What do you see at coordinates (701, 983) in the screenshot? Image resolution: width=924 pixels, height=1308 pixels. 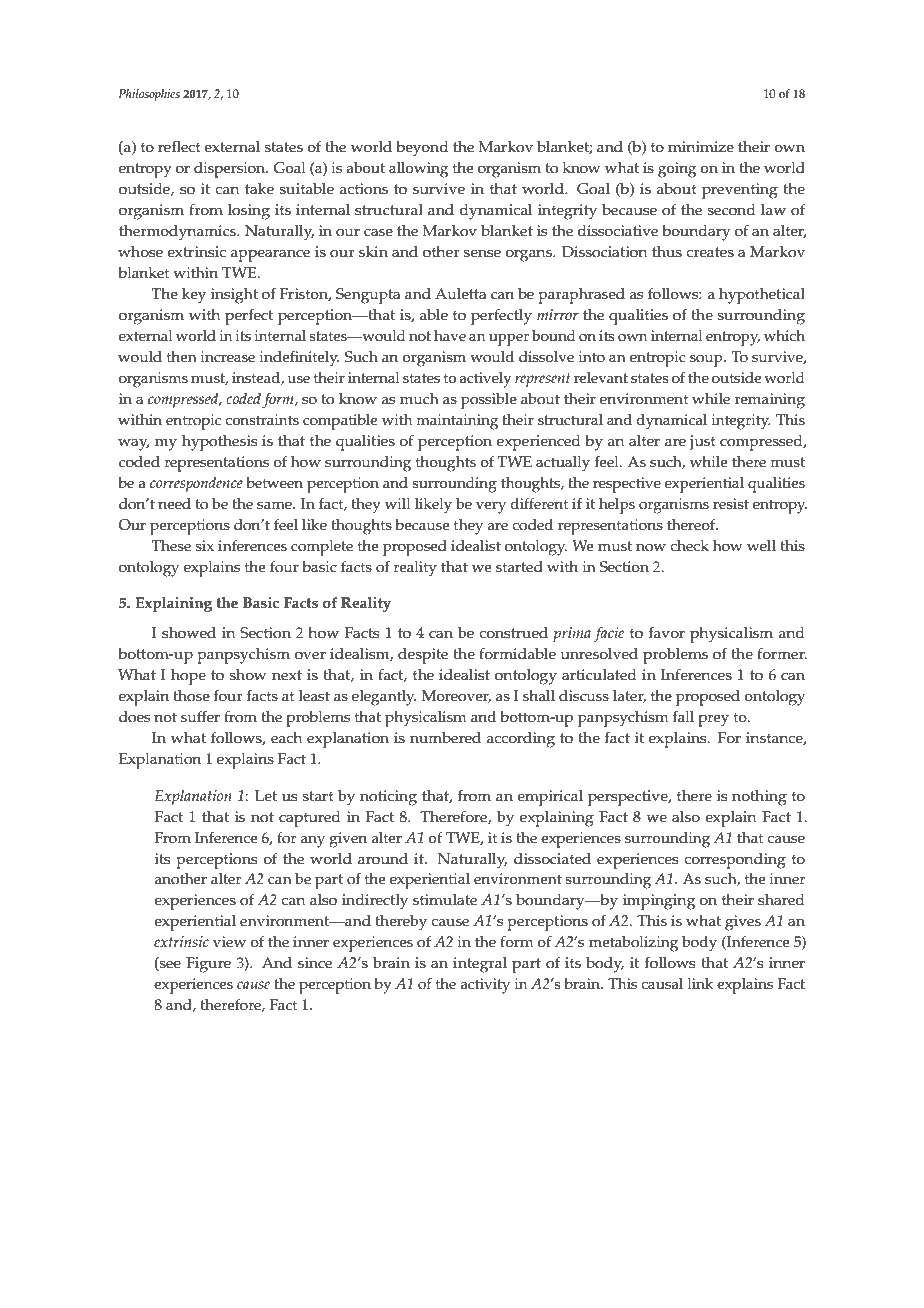 I see `link` at bounding box center [701, 983].
